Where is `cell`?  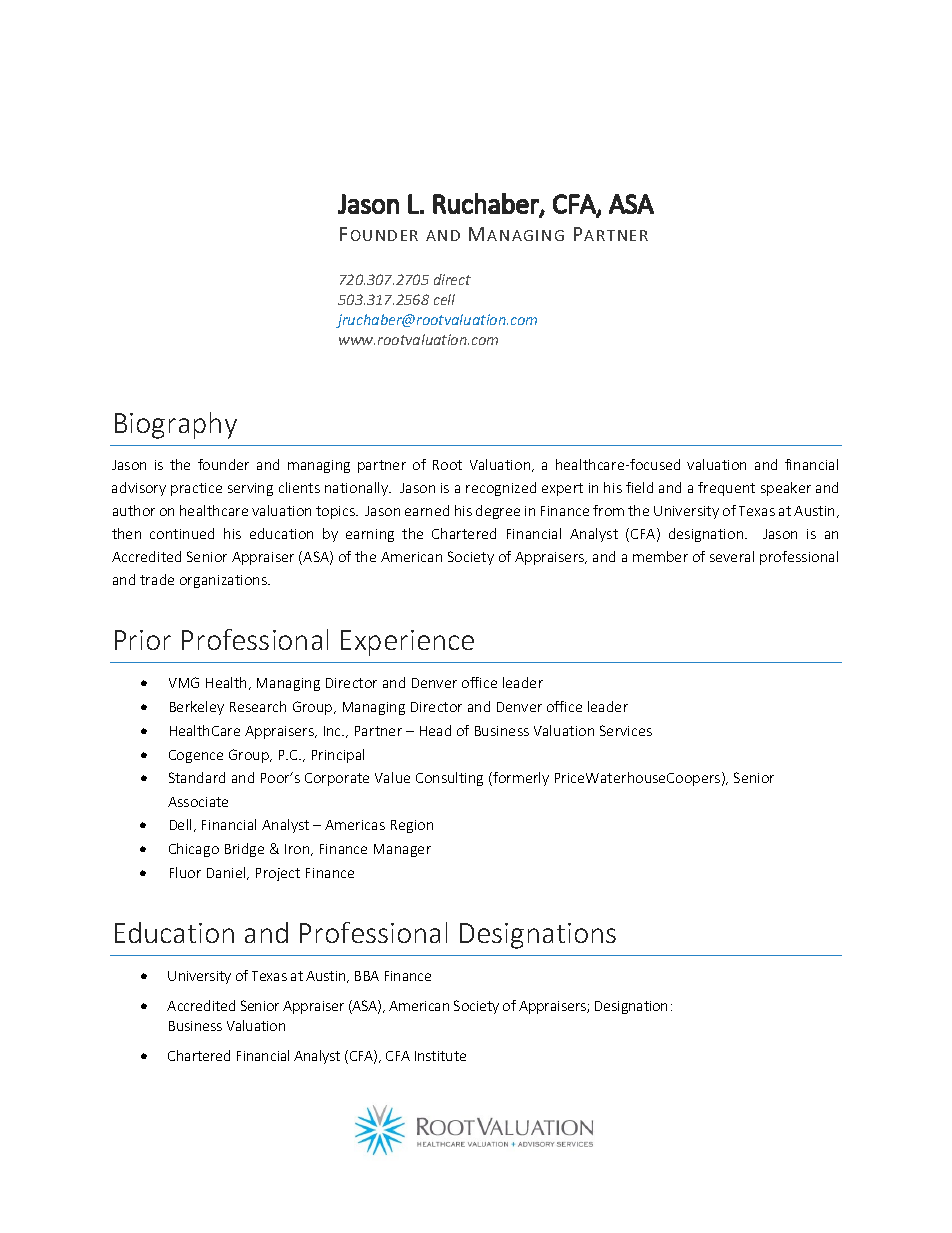
cell is located at coordinates (444, 299).
